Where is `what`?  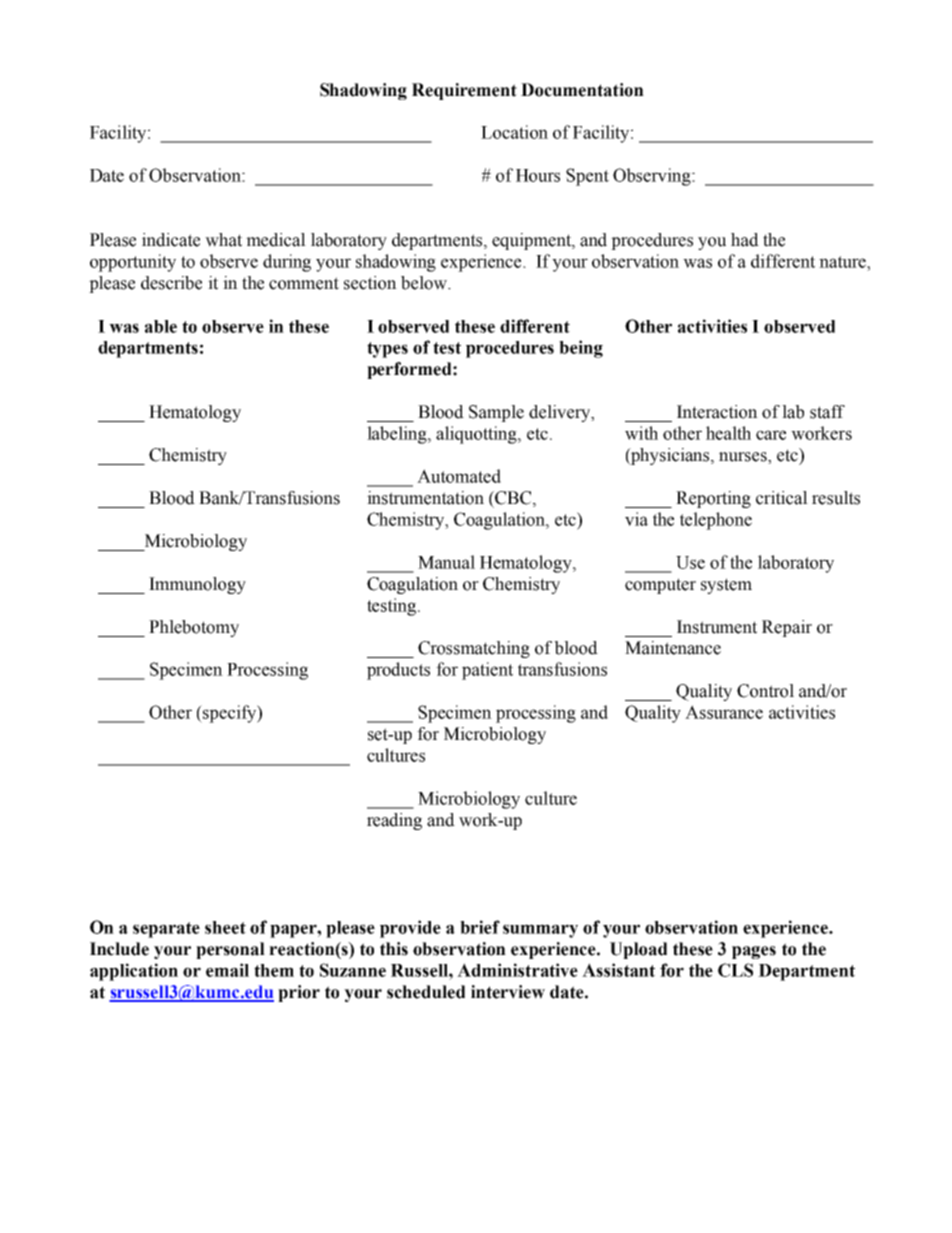
what is located at coordinates (223, 240).
